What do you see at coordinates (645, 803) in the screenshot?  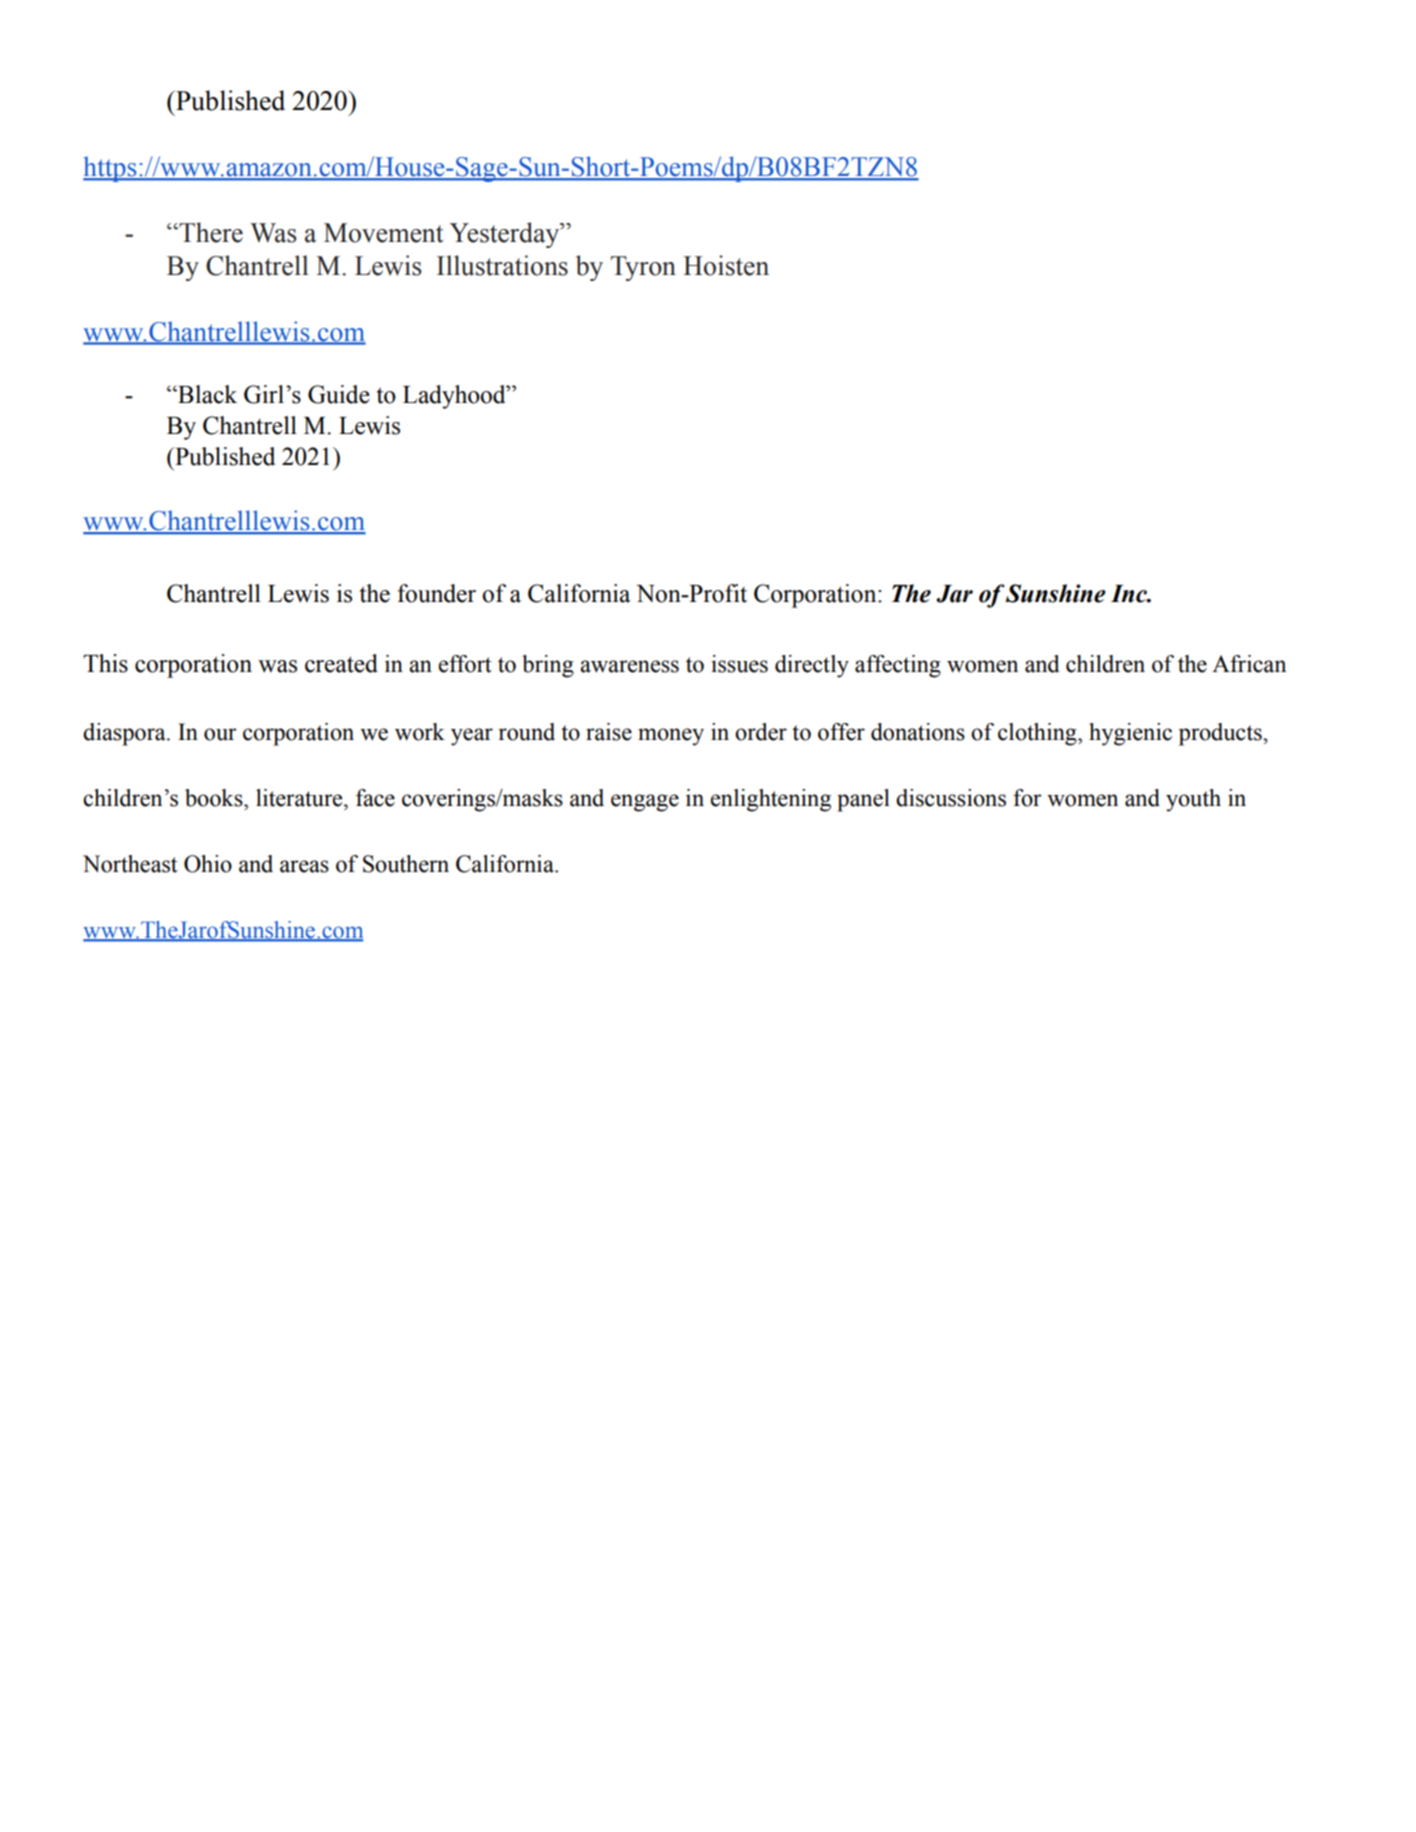 I see `engage` at bounding box center [645, 803].
